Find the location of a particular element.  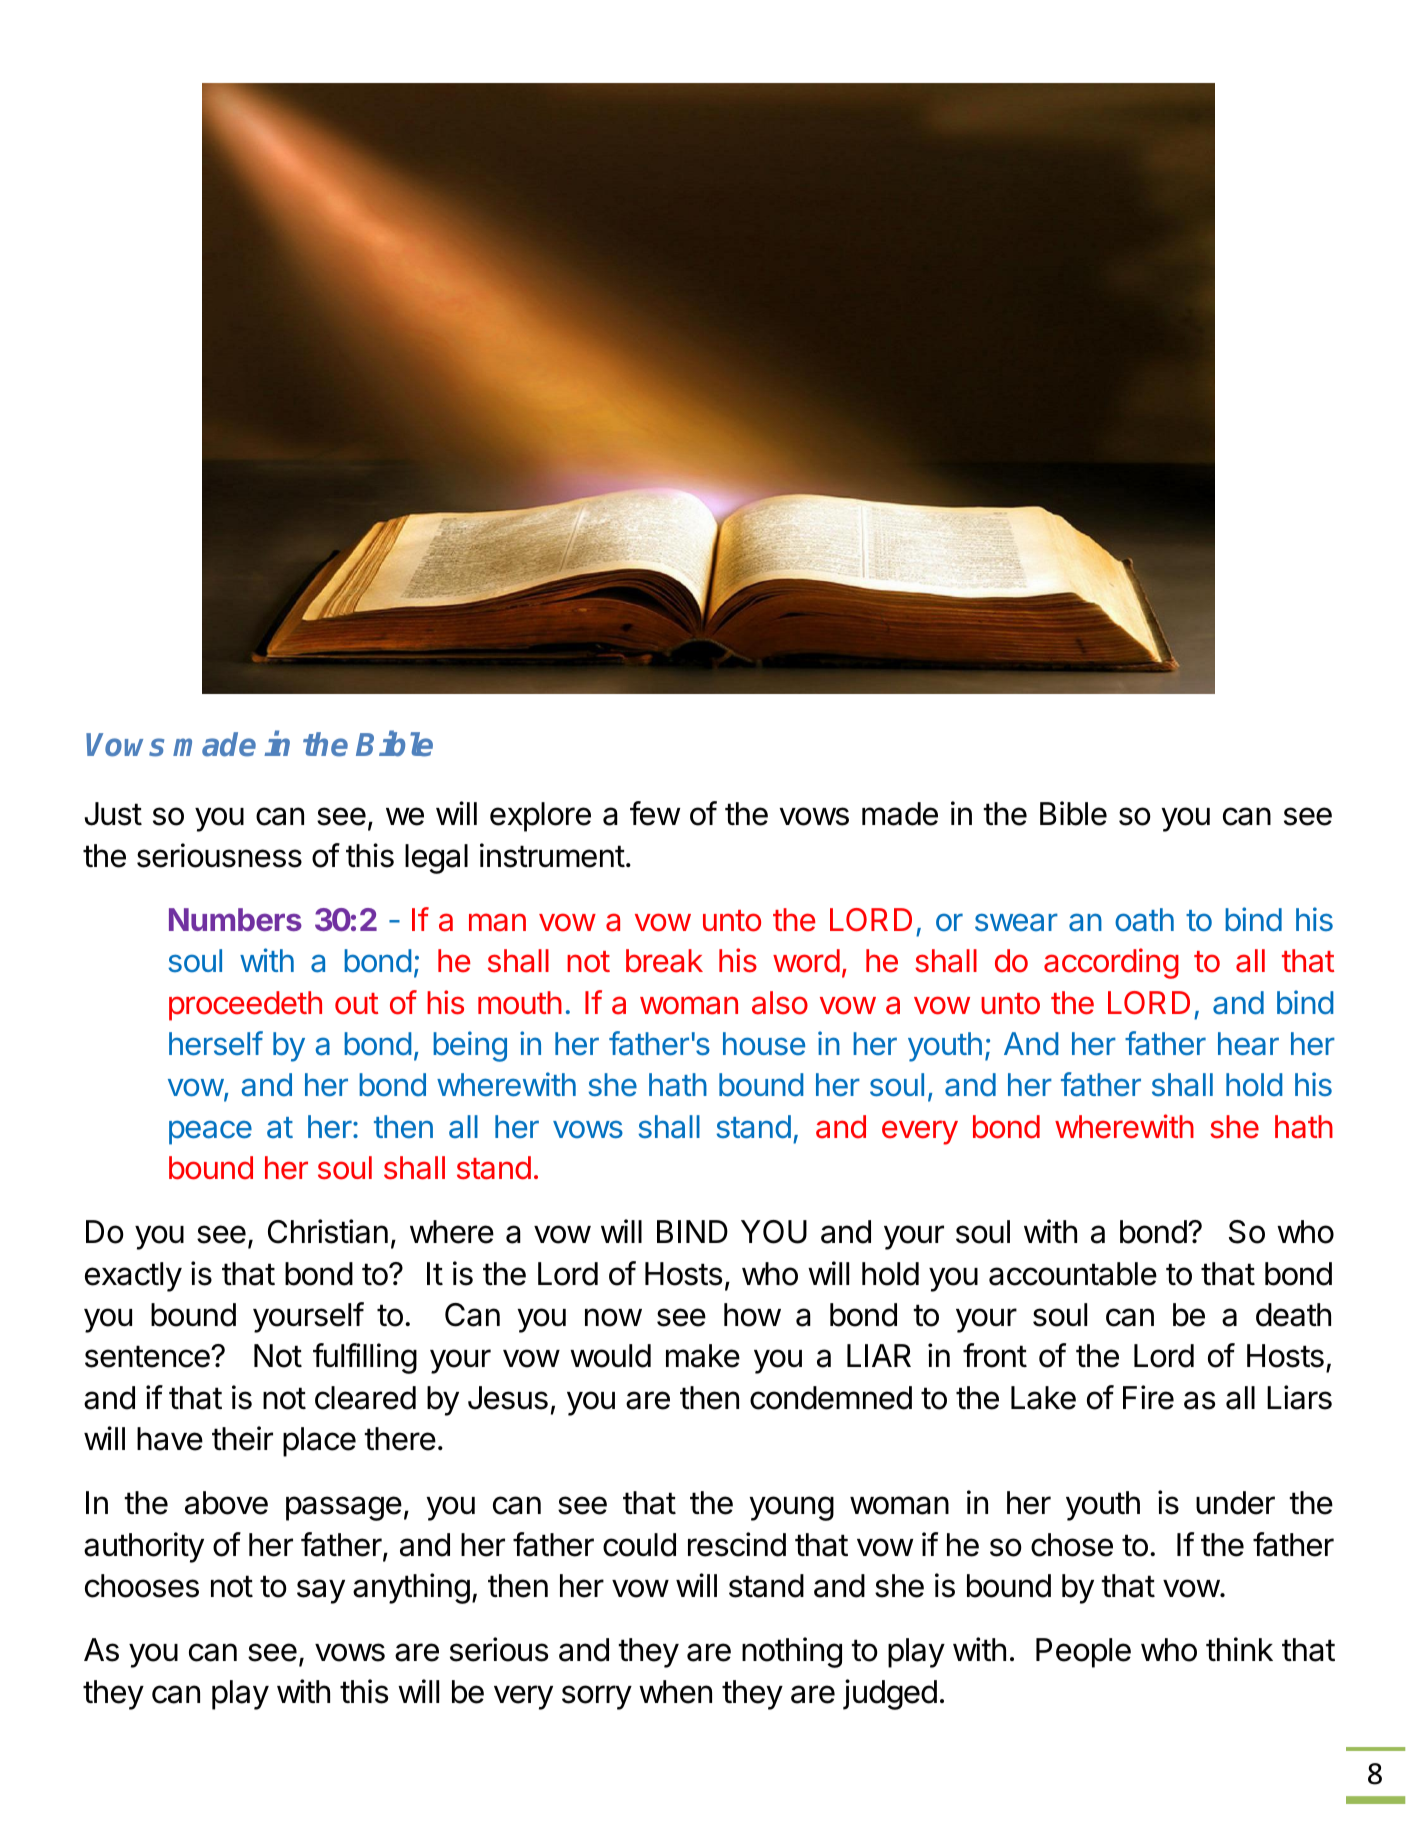

being is located at coordinates (470, 1046).
